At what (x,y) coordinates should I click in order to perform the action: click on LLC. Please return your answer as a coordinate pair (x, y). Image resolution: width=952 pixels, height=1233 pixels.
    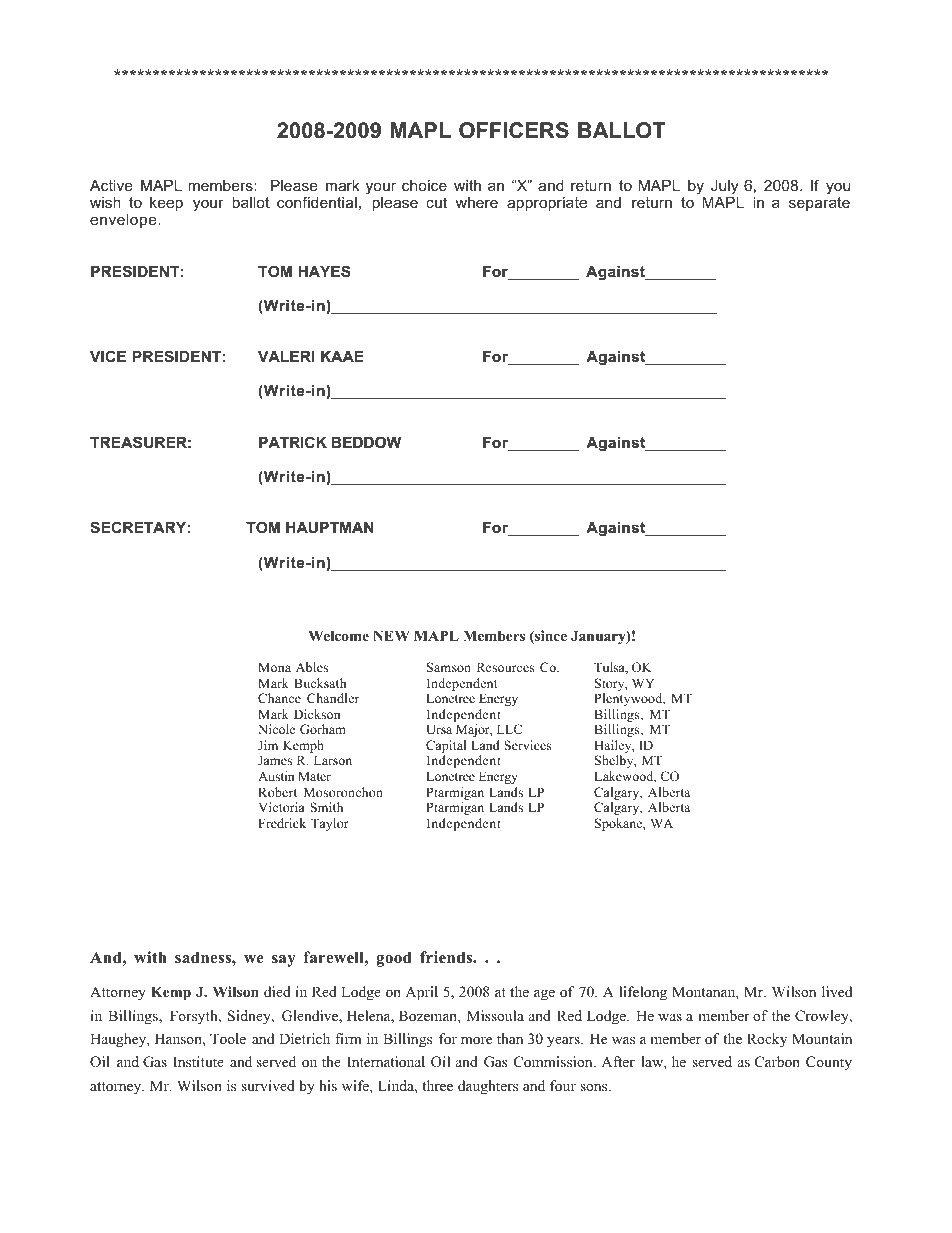
    Looking at the image, I should click on (509, 729).
